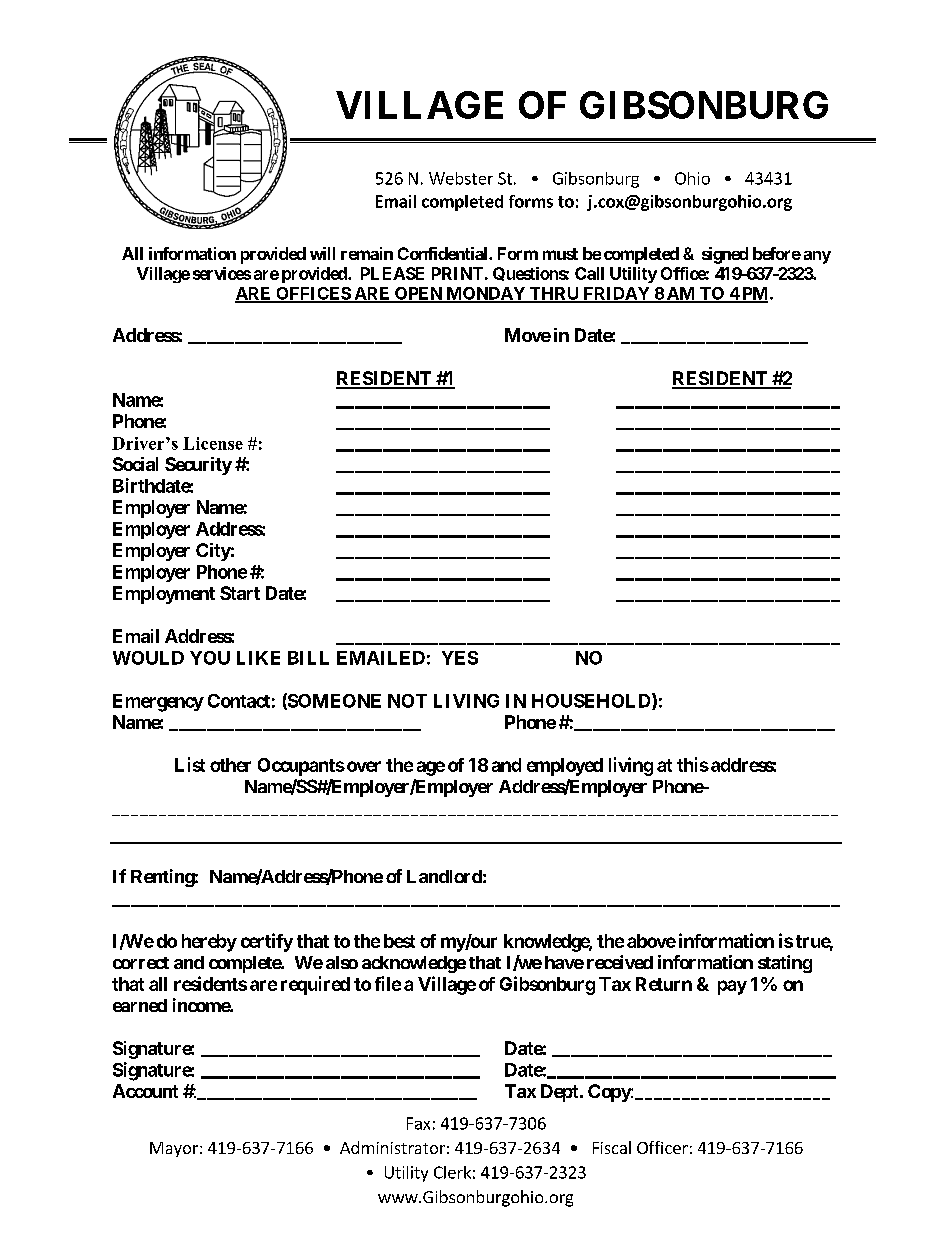 The width and height of the page is (952, 1233). What do you see at coordinates (175, 1149) in the page?
I see `Mayor` at bounding box center [175, 1149].
